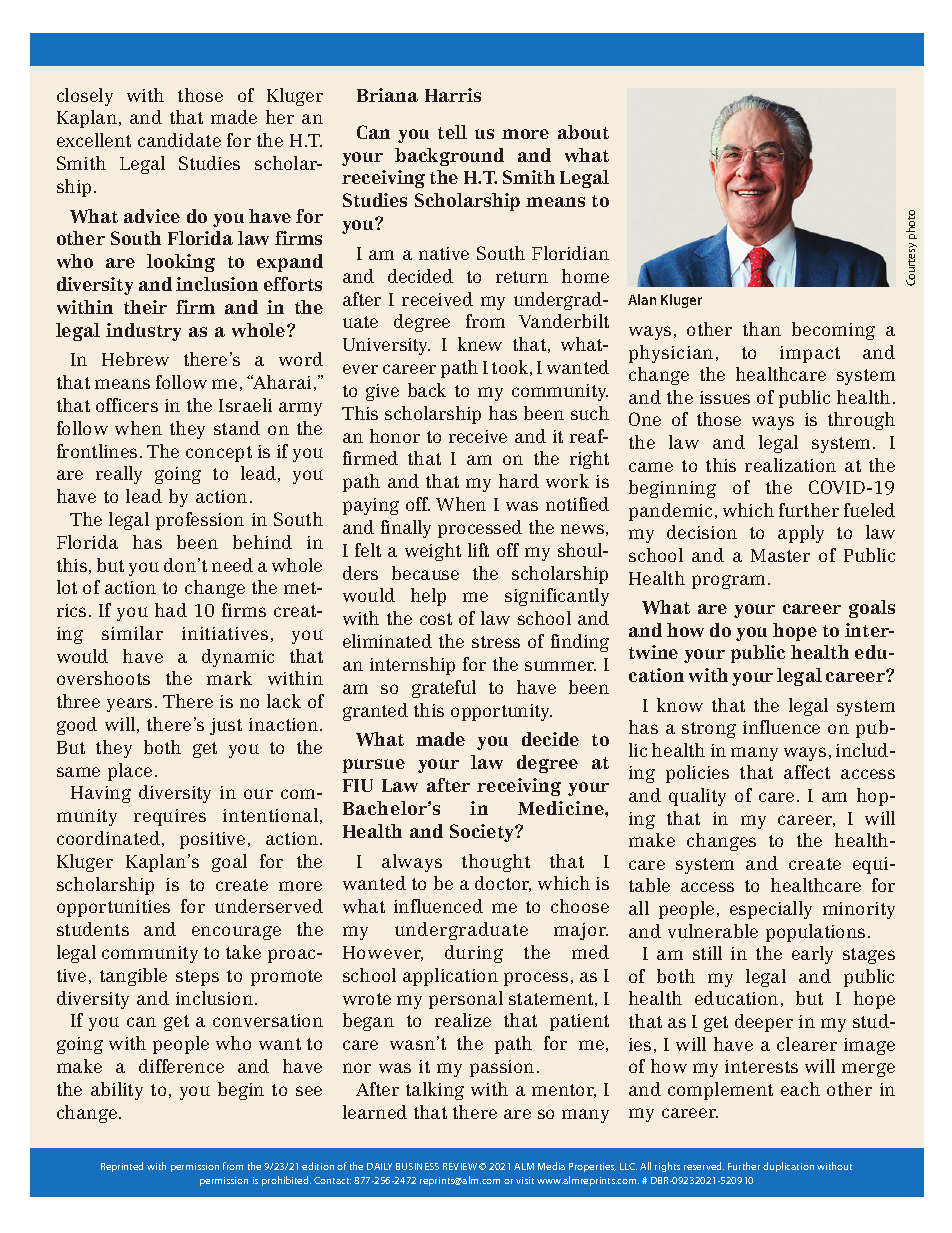 This page has height=1233, width=952. Describe the element at coordinates (583, 132) in the page. I see `about` at that location.
